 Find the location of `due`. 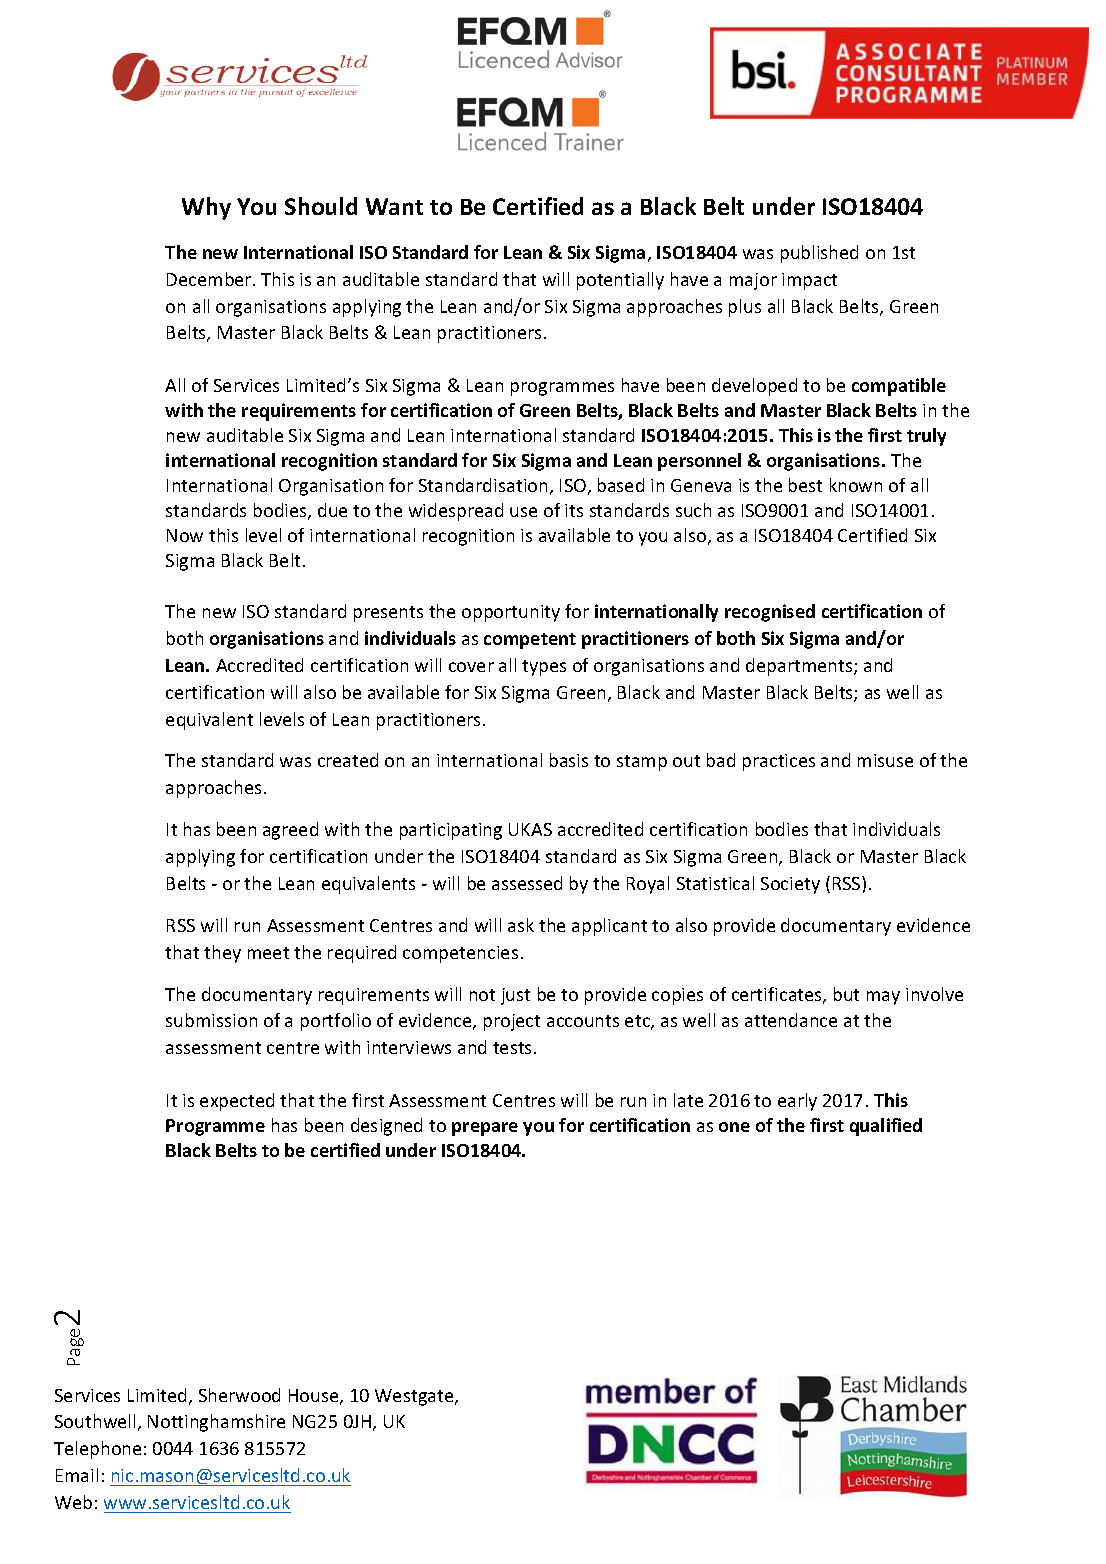

due is located at coordinates (332, 510).
